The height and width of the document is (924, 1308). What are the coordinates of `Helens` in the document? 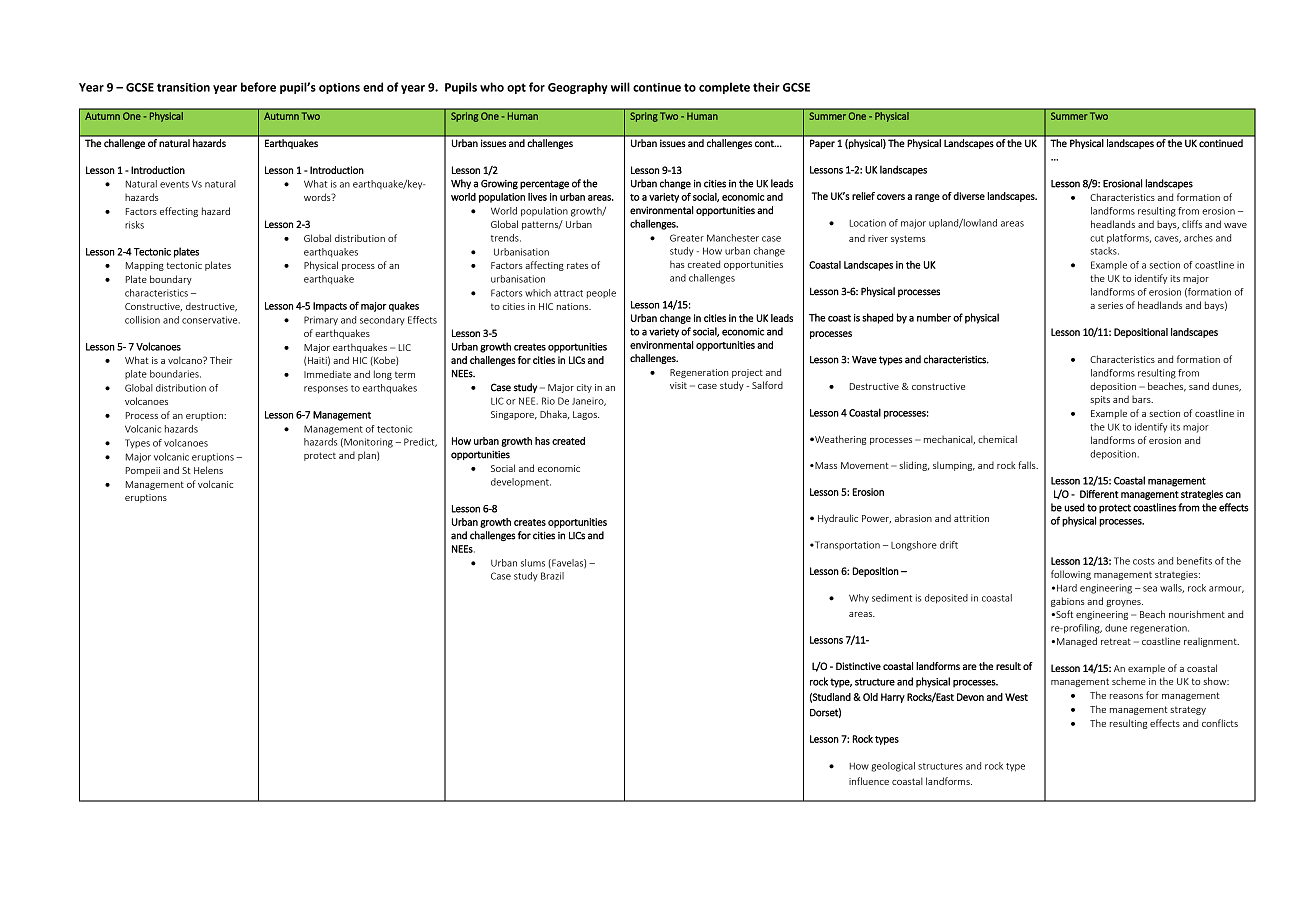 It's located at (208, 470).
